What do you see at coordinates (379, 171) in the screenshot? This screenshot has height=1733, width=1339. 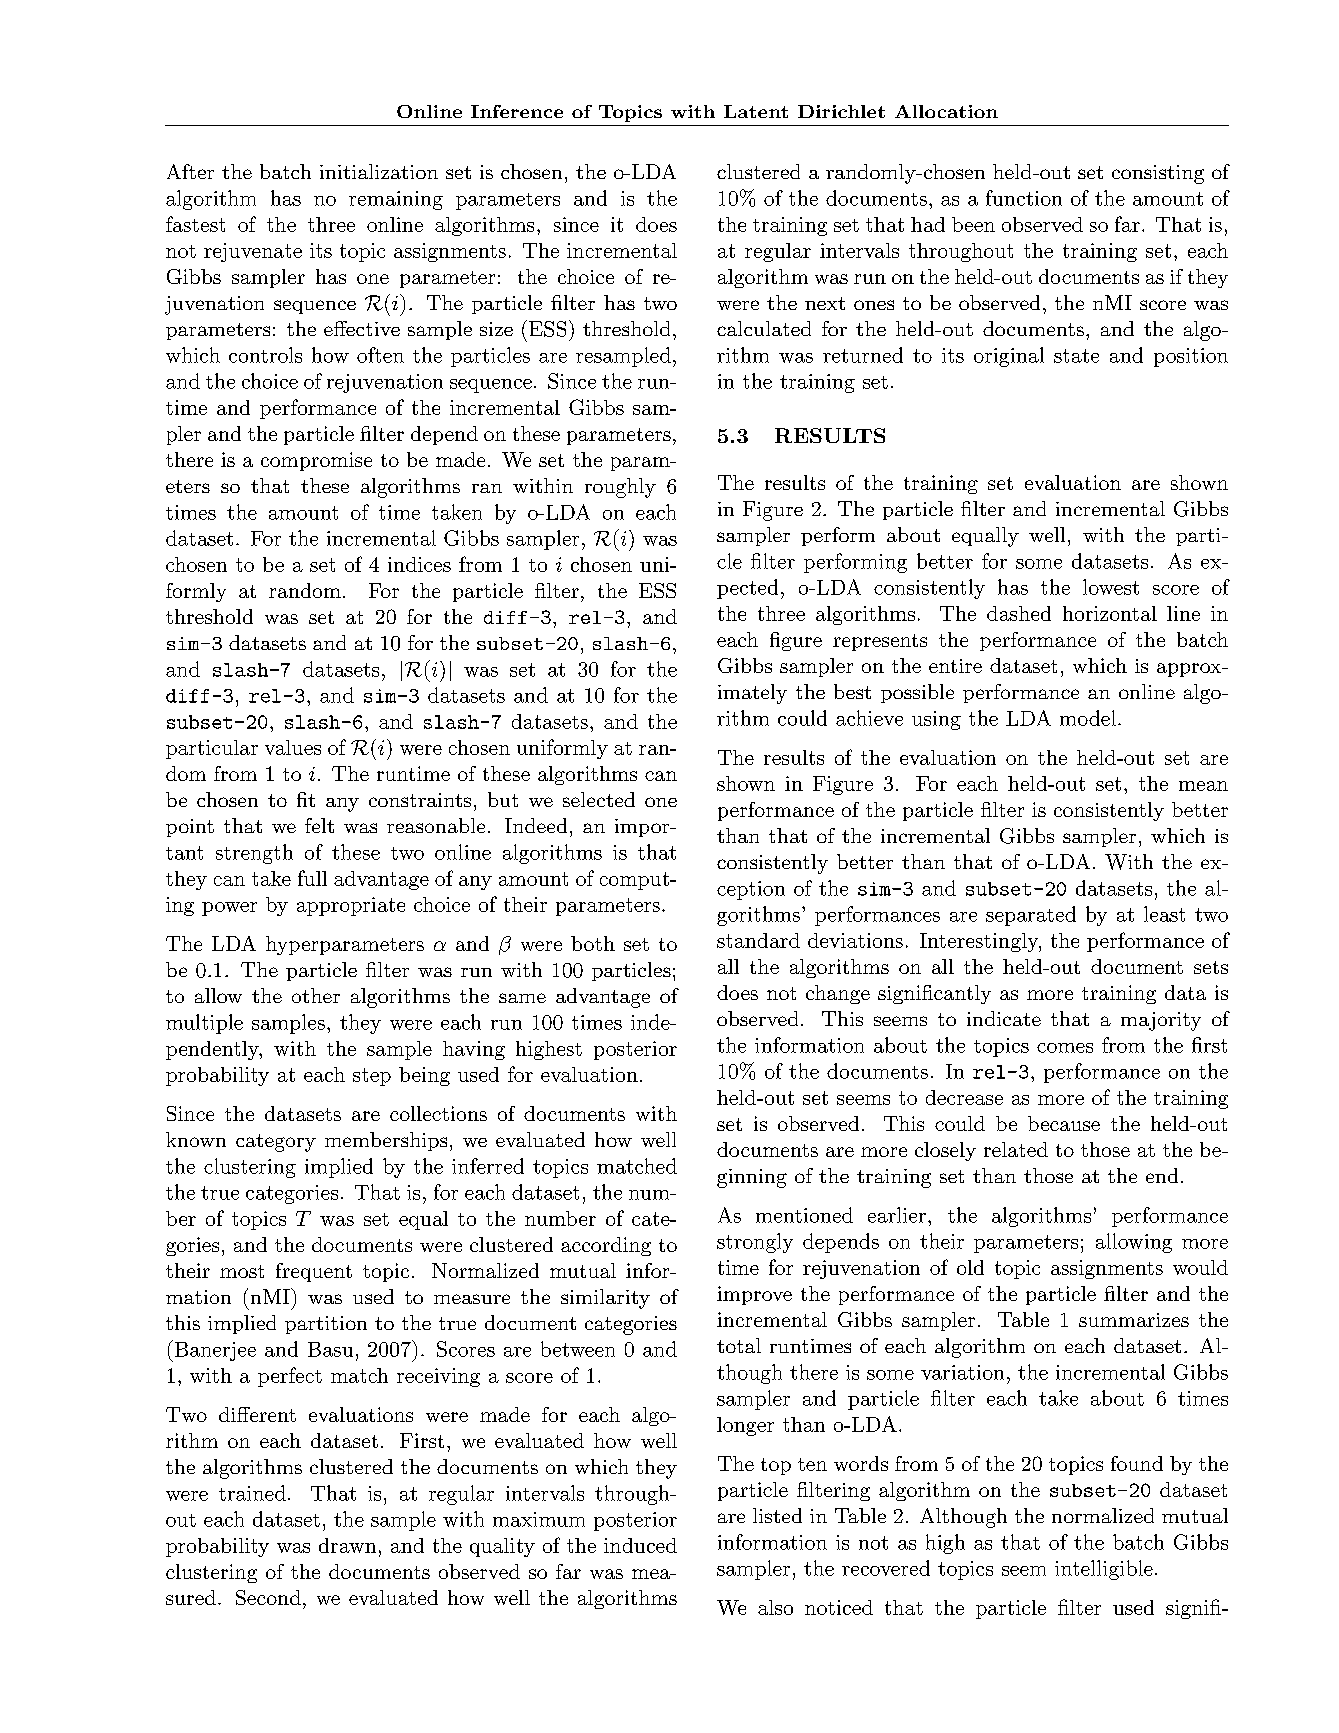 I see `initialization` at bounding box center [379, 171].
